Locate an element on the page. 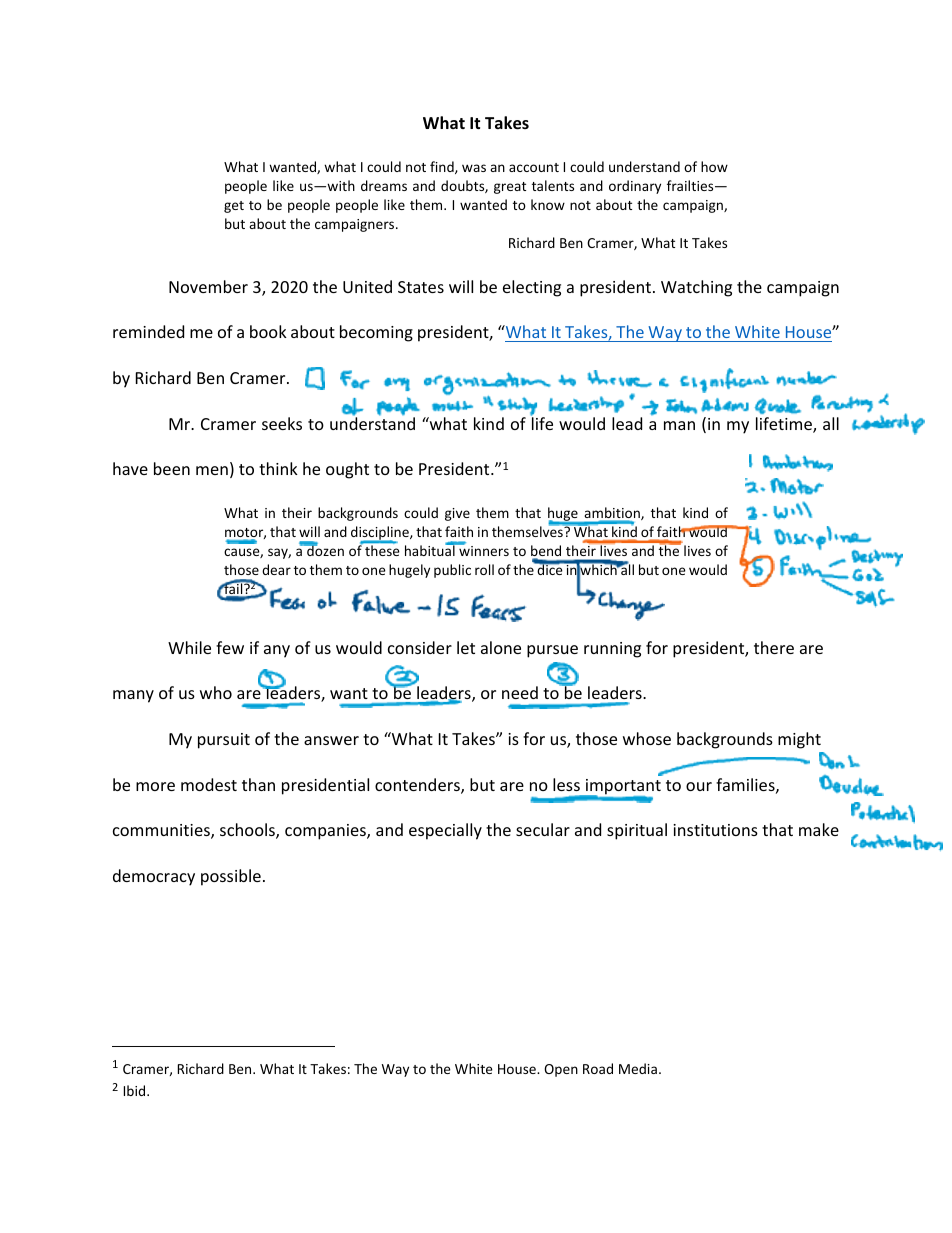  there is located at coordinates (774, 647).
